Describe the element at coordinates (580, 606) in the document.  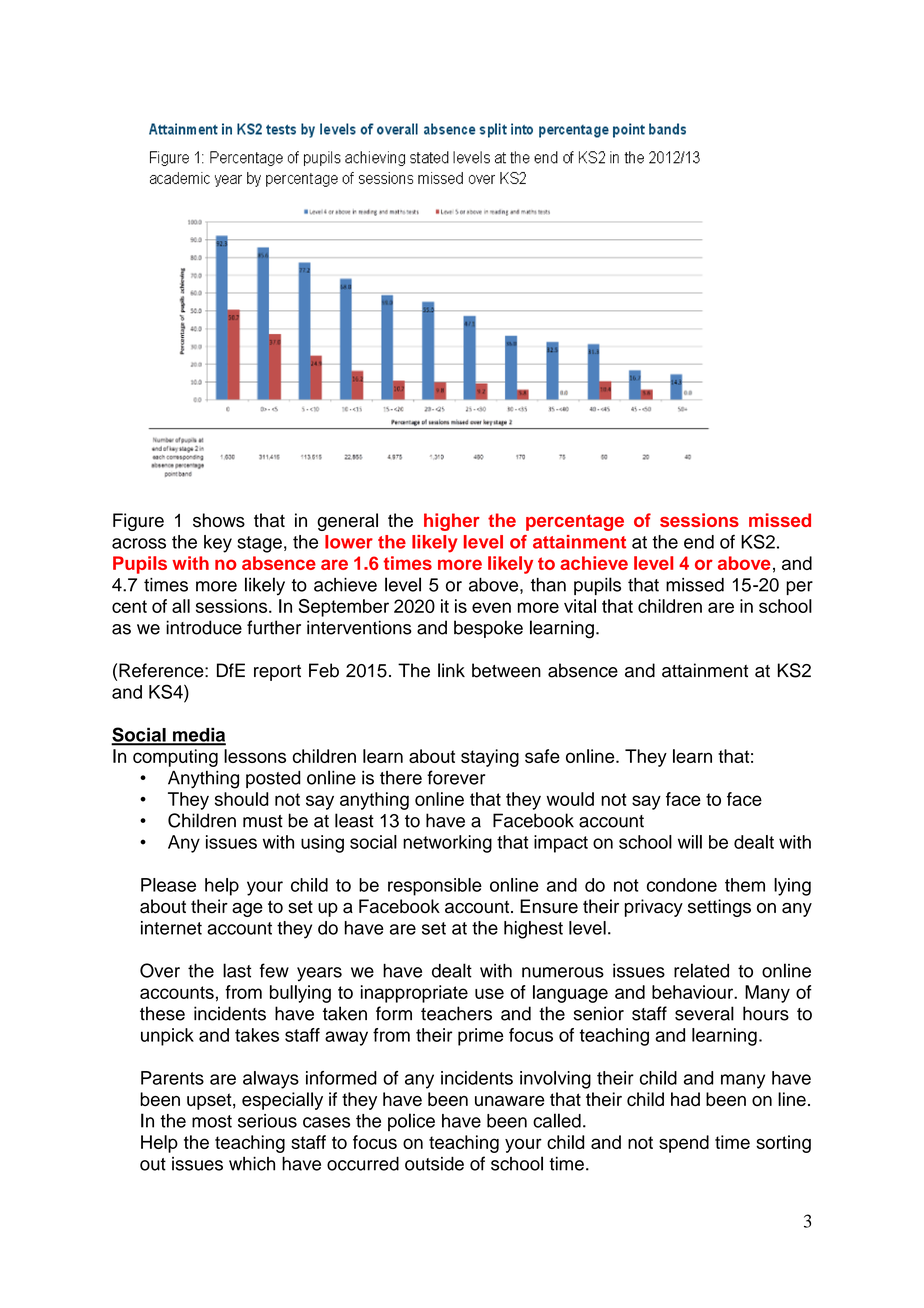
I see `vital` at that location.
